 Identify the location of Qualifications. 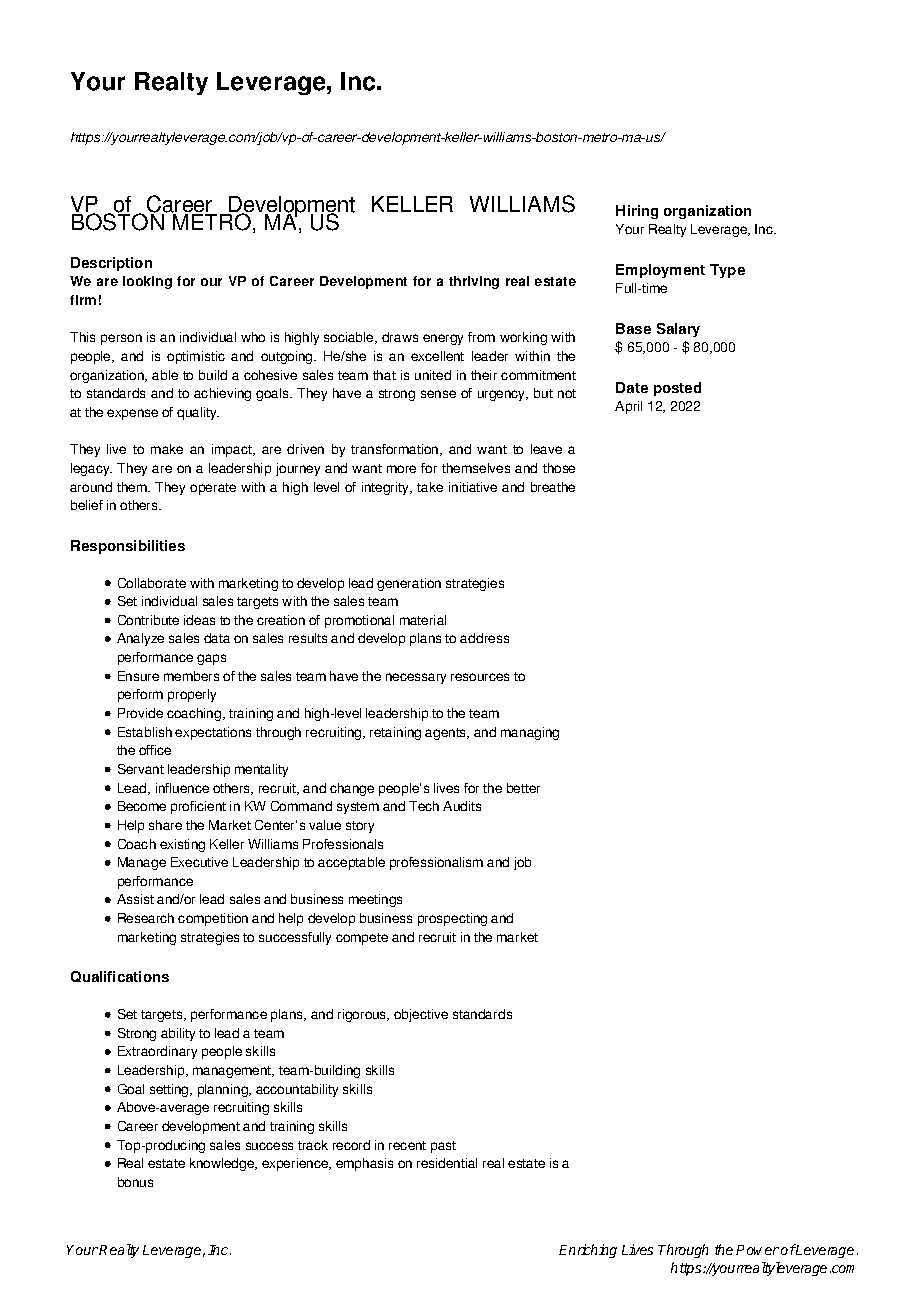
(120, 976).
